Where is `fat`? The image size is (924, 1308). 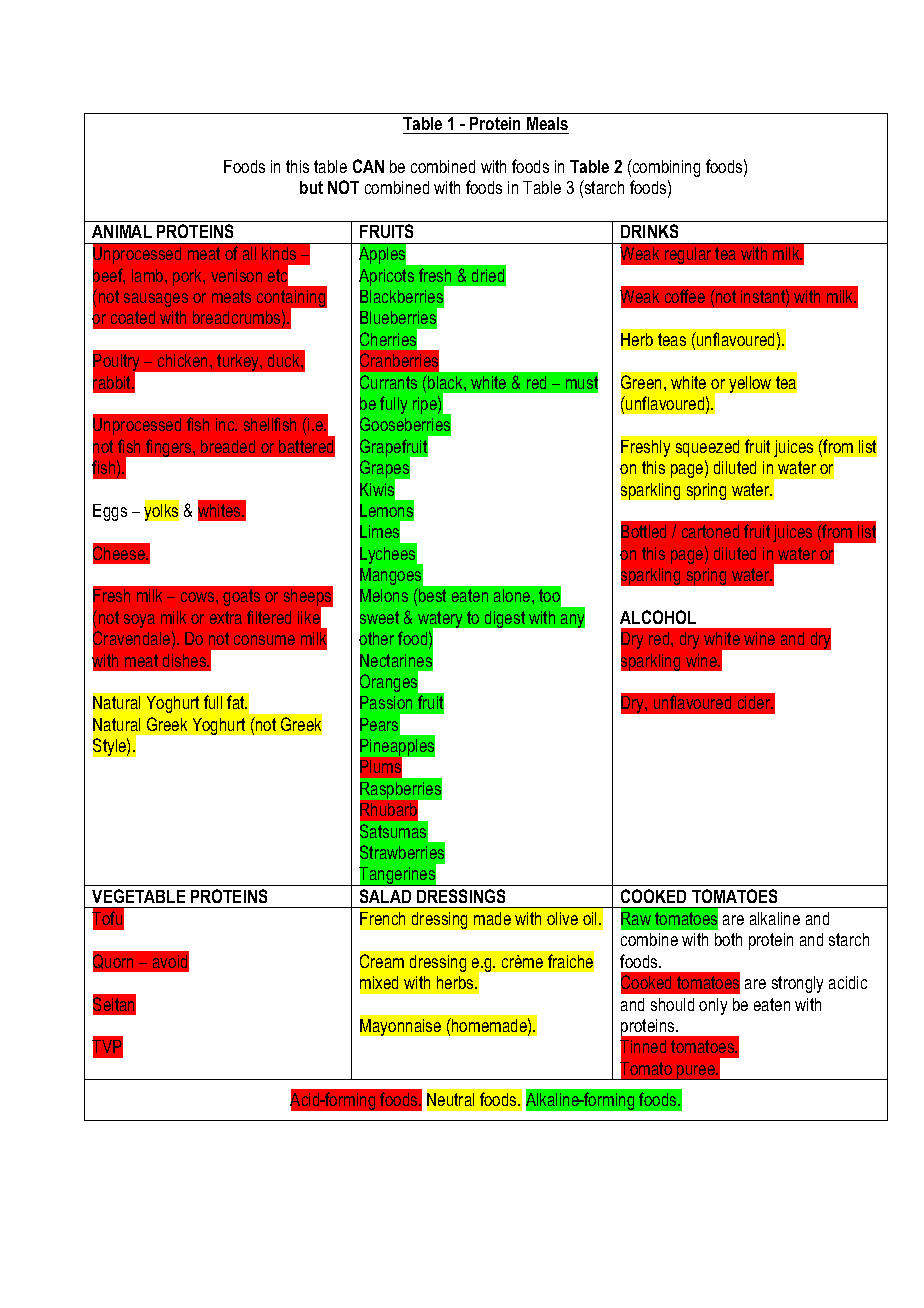 fat is located at coordinates (237, 702).
